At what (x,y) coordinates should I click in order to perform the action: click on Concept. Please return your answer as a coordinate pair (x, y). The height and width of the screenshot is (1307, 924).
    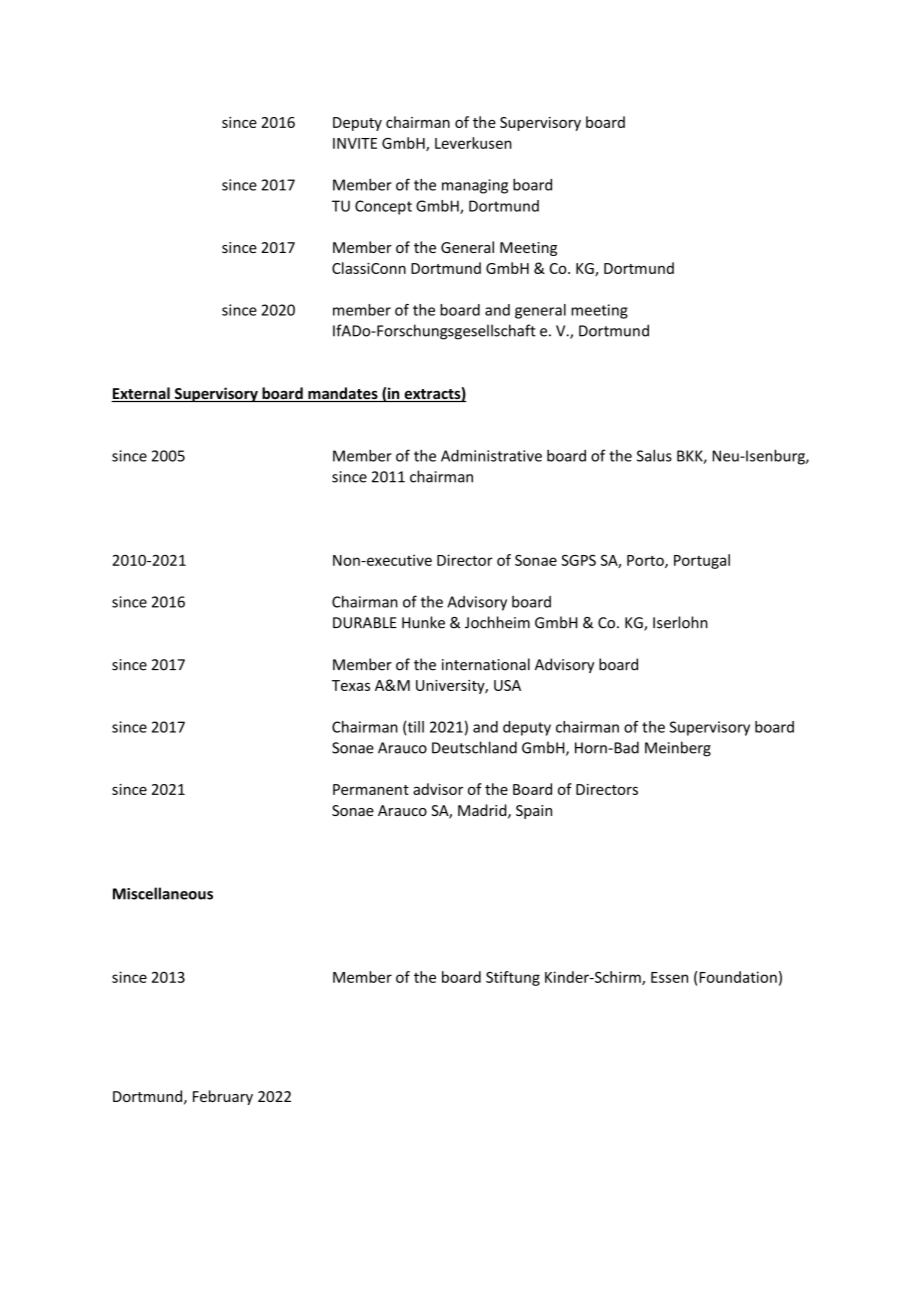
    Looking at the image, I should click on (383, 207).
